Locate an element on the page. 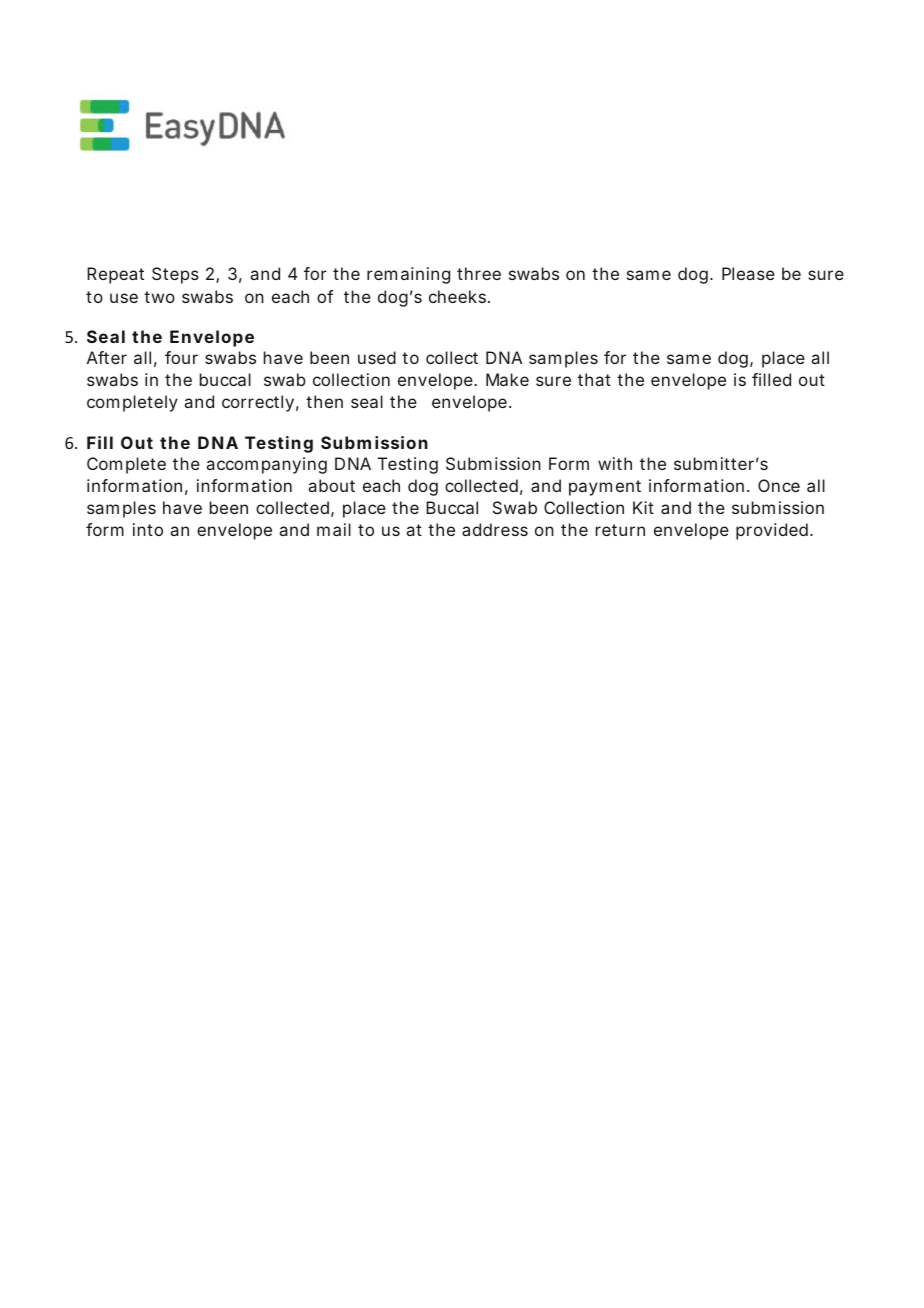 This page has height=1308, width=924. Once is located at coordinates (779, 485).
